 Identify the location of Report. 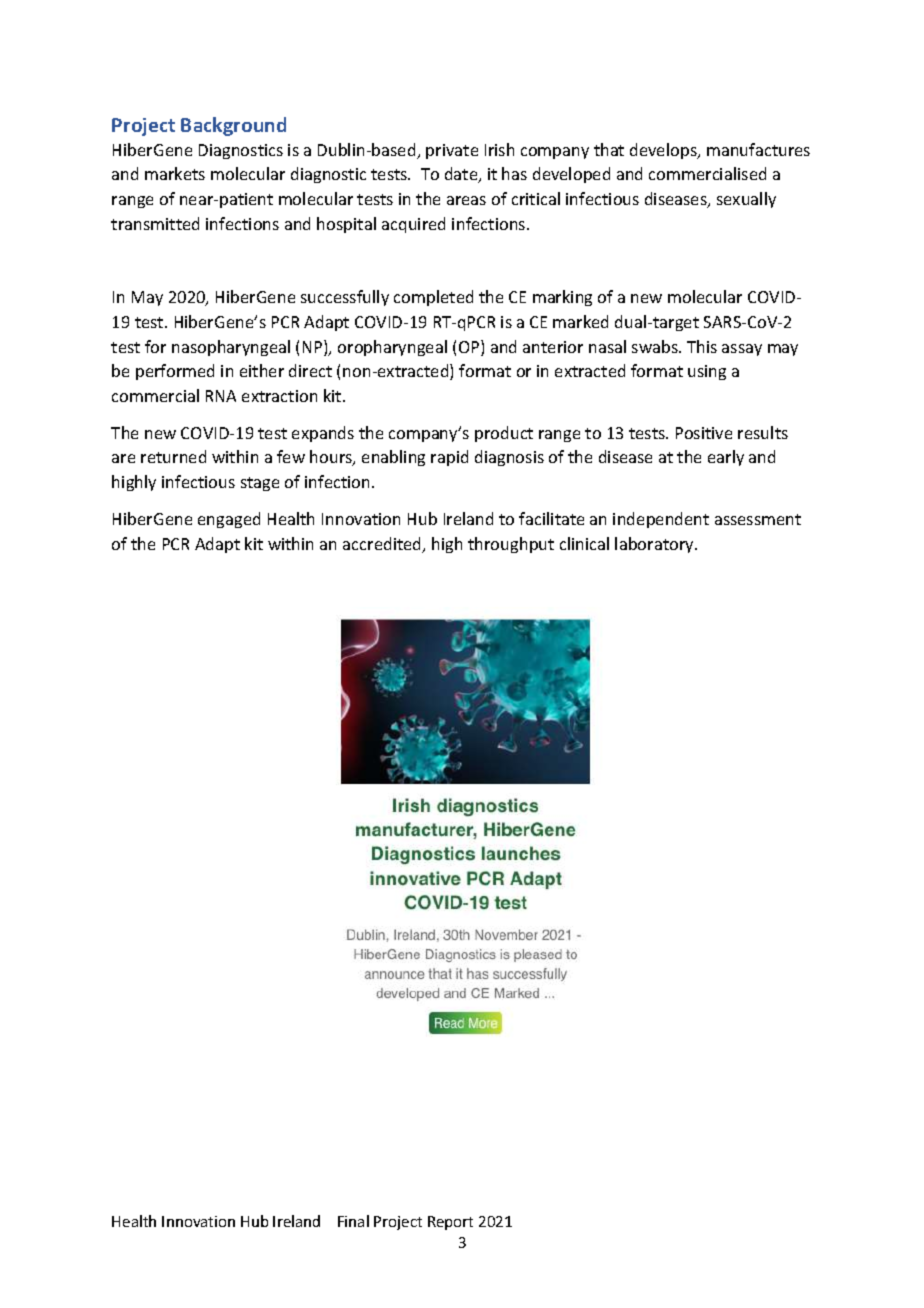
(450, 1223).
